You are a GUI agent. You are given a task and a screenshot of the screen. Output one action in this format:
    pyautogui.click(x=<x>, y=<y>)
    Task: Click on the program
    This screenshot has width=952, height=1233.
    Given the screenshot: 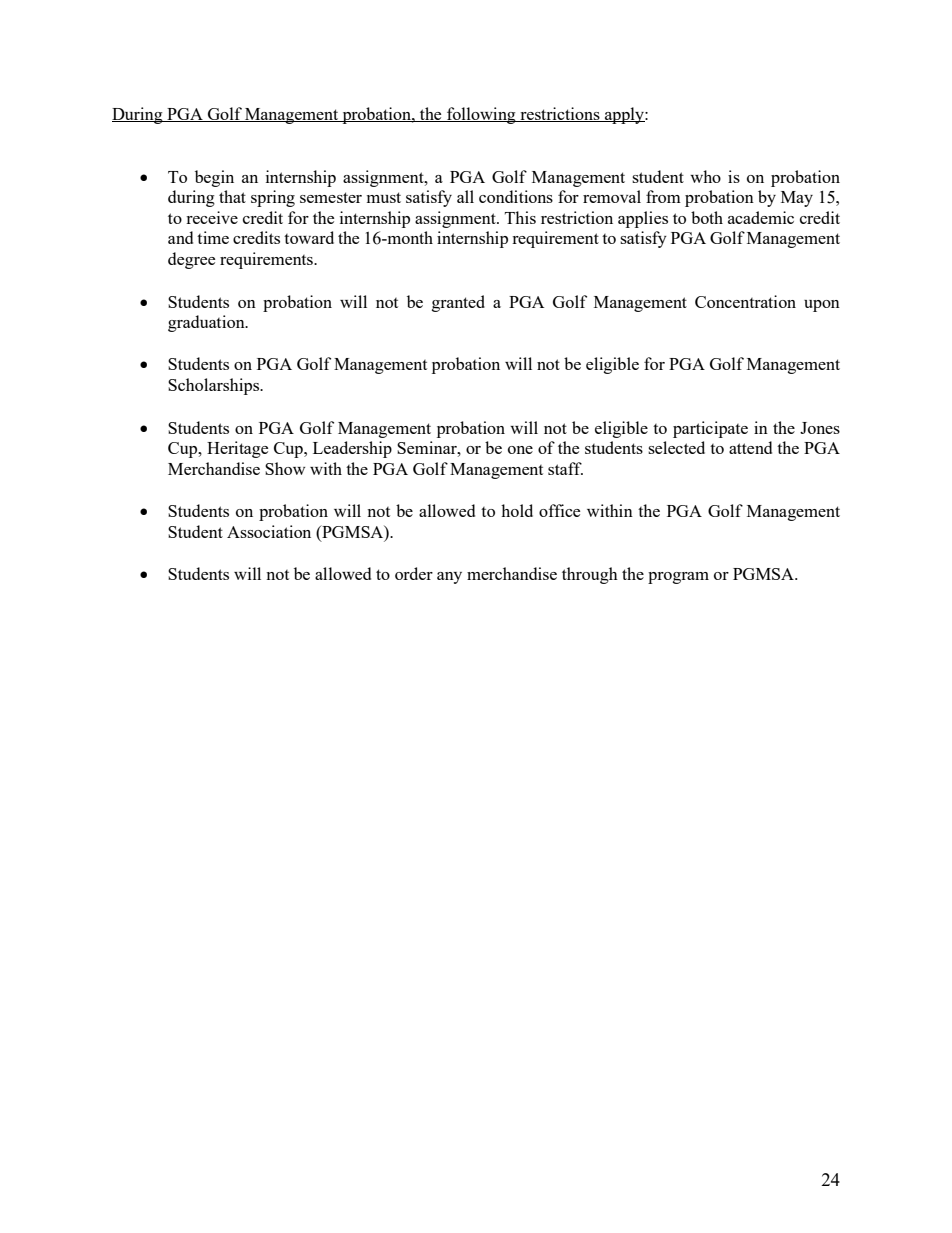 What is the action you would take?
    pyautogui.click(x=678, y=578)
